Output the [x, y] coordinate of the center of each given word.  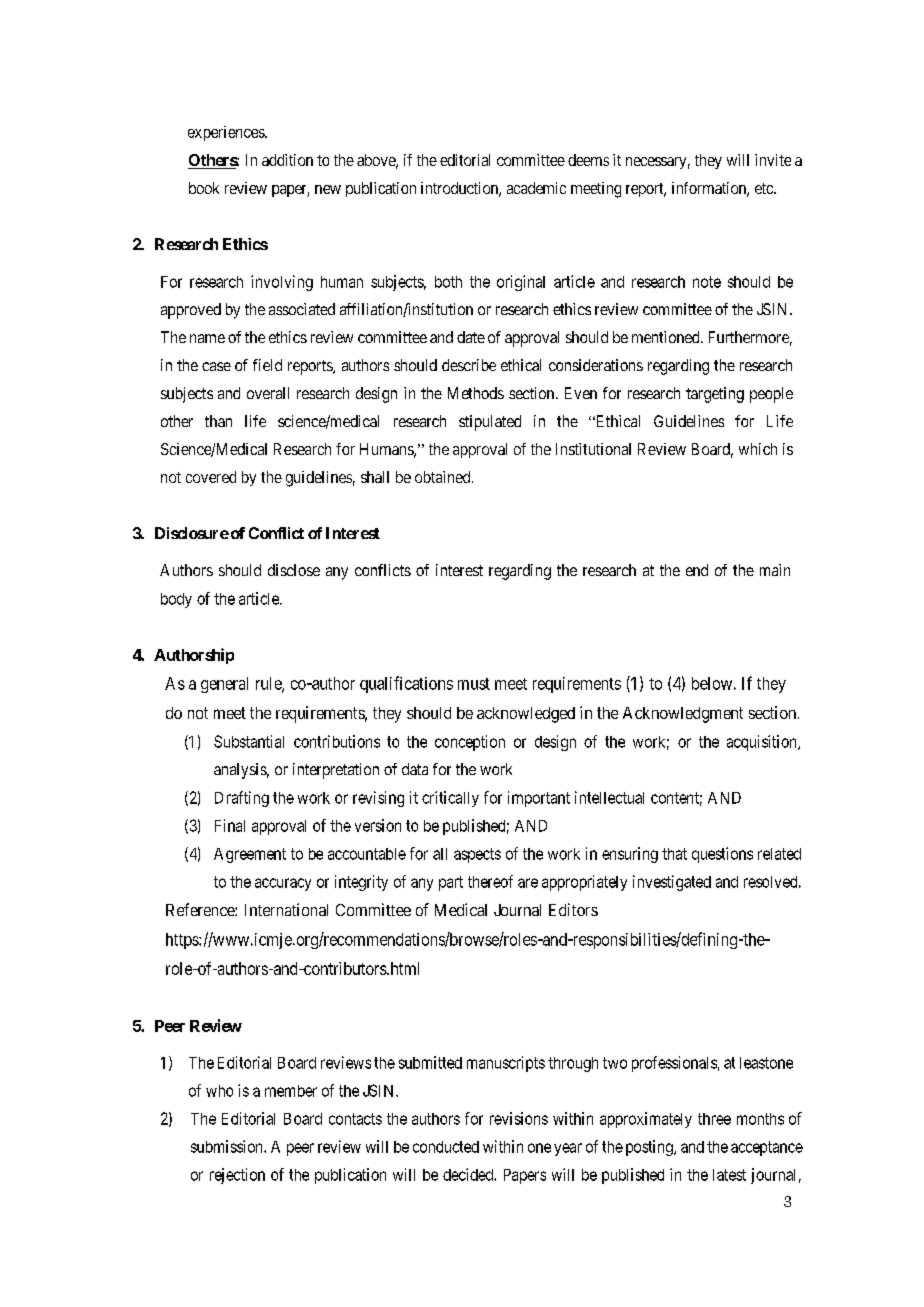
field [267, 365]
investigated [672, 883]
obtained [444, 477]
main [775, 570]
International [286, 909]
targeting [715, 395]
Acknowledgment [683, 715]
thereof [490, 881]
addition [287, 160]
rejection [237, 1176]
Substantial [249, 741]
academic [536, 188]
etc [765, 188]
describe [469, 365]
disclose [294, 570]
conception [470, 743]
